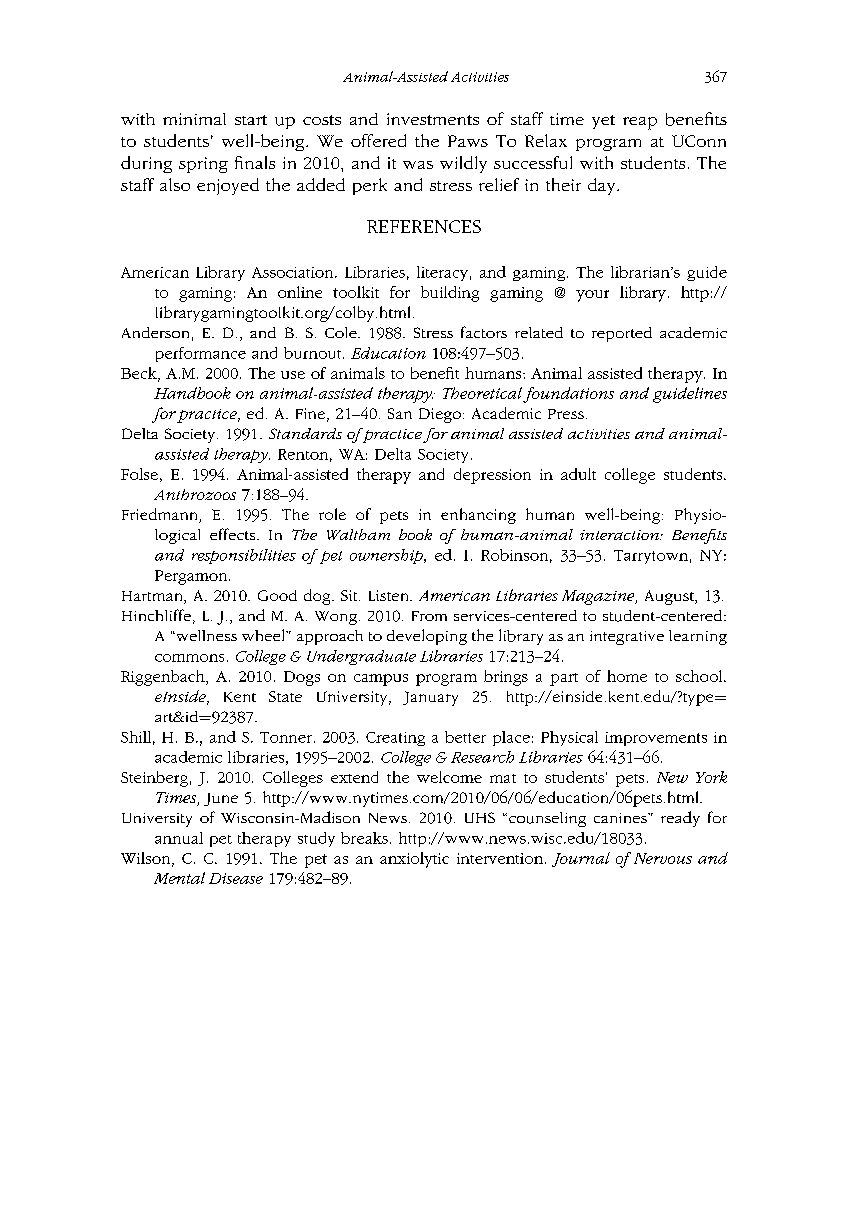 This screenshot has width=852, height=1217. I want to click on building, so click(450, 294).
